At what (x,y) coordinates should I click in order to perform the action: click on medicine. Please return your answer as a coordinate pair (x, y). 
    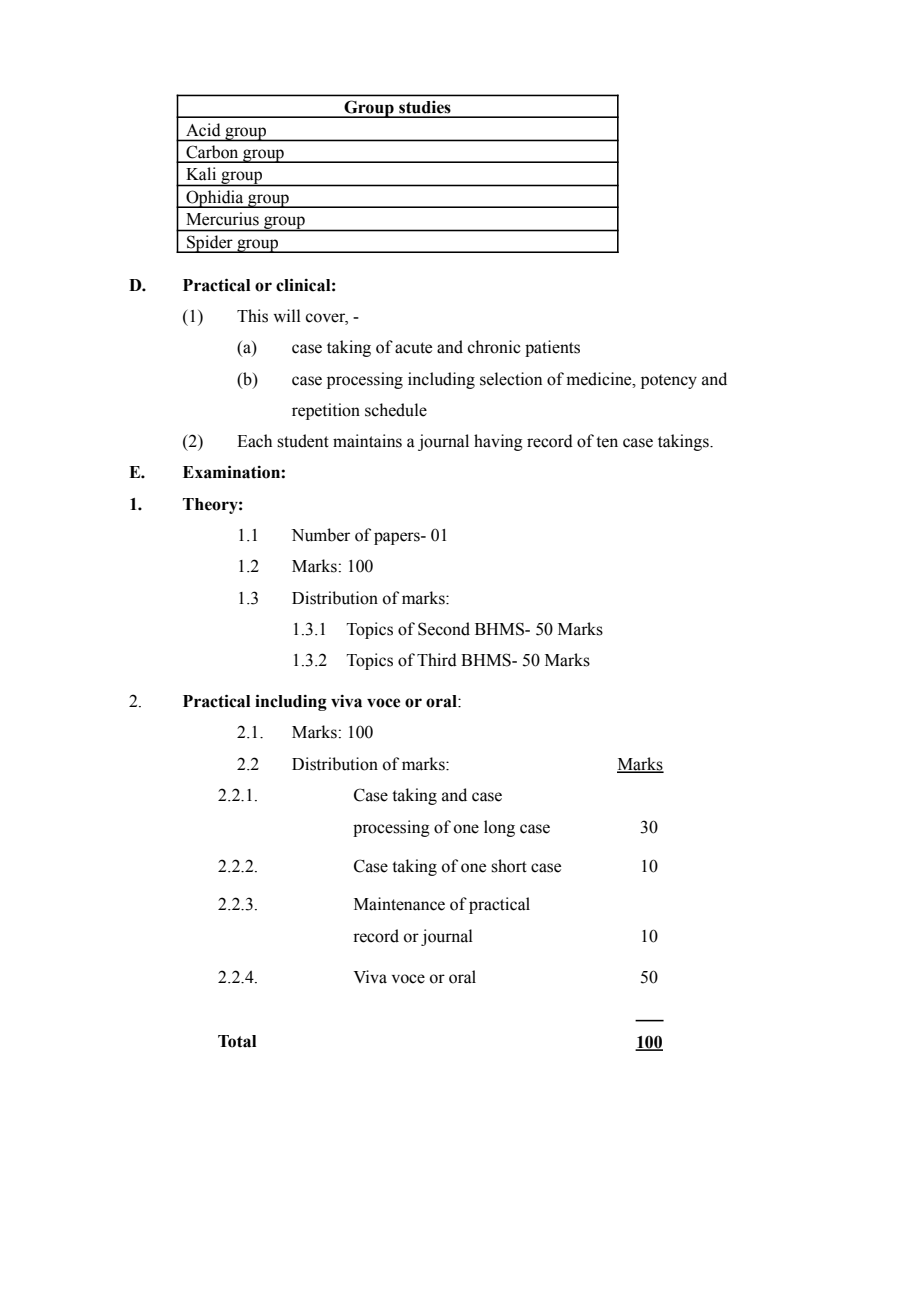
    Looking at the image, I should click on (600, 379).
